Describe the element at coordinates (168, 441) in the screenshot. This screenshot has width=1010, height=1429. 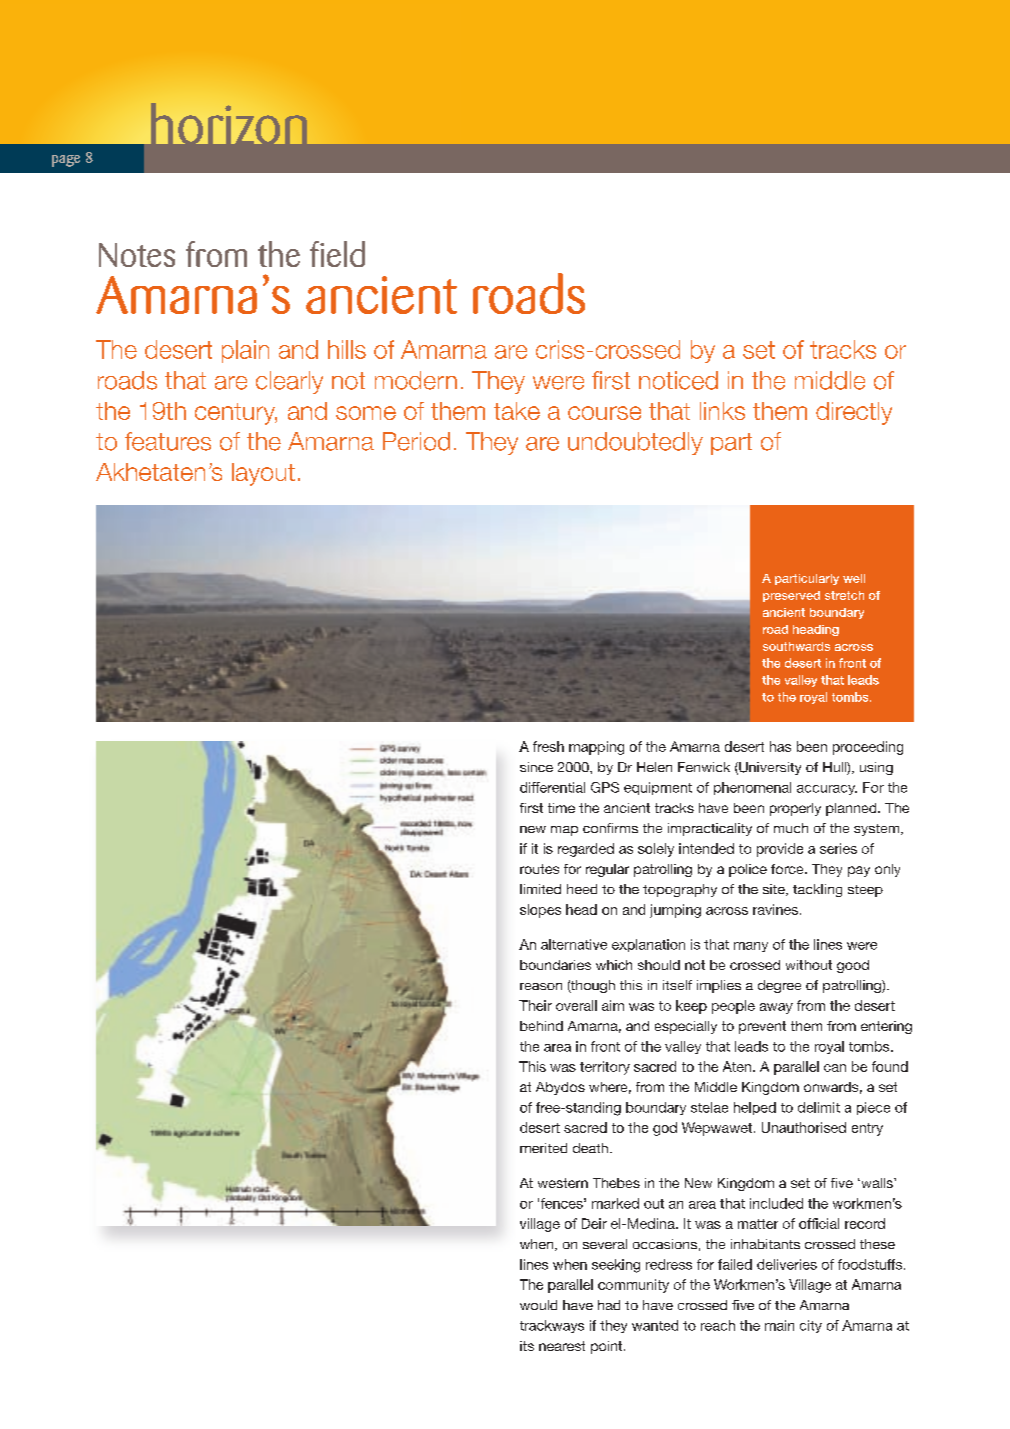
I see `features` at that location.
